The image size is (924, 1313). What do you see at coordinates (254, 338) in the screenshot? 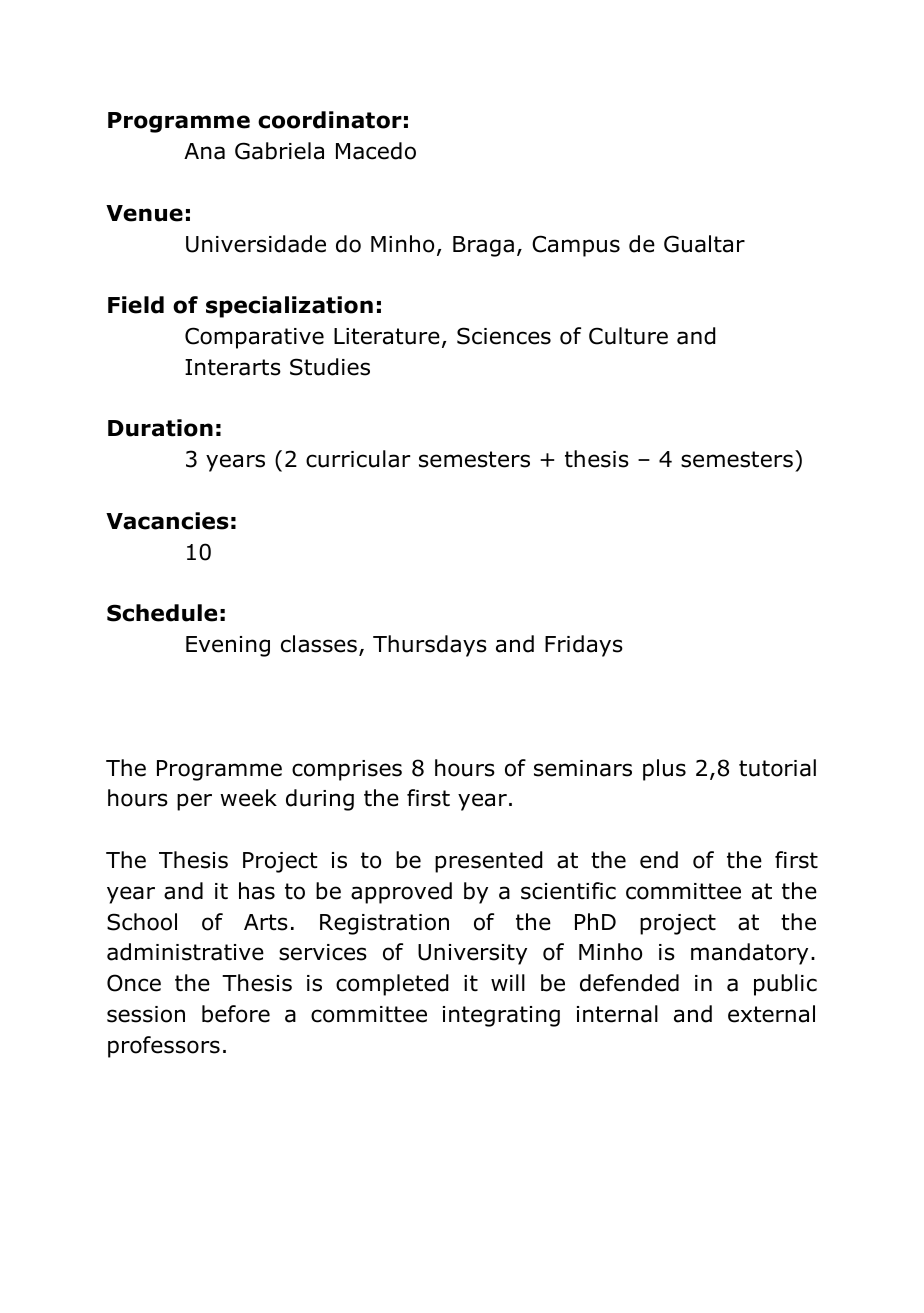
I see `Comparative` at bounding box center [254, 338].
